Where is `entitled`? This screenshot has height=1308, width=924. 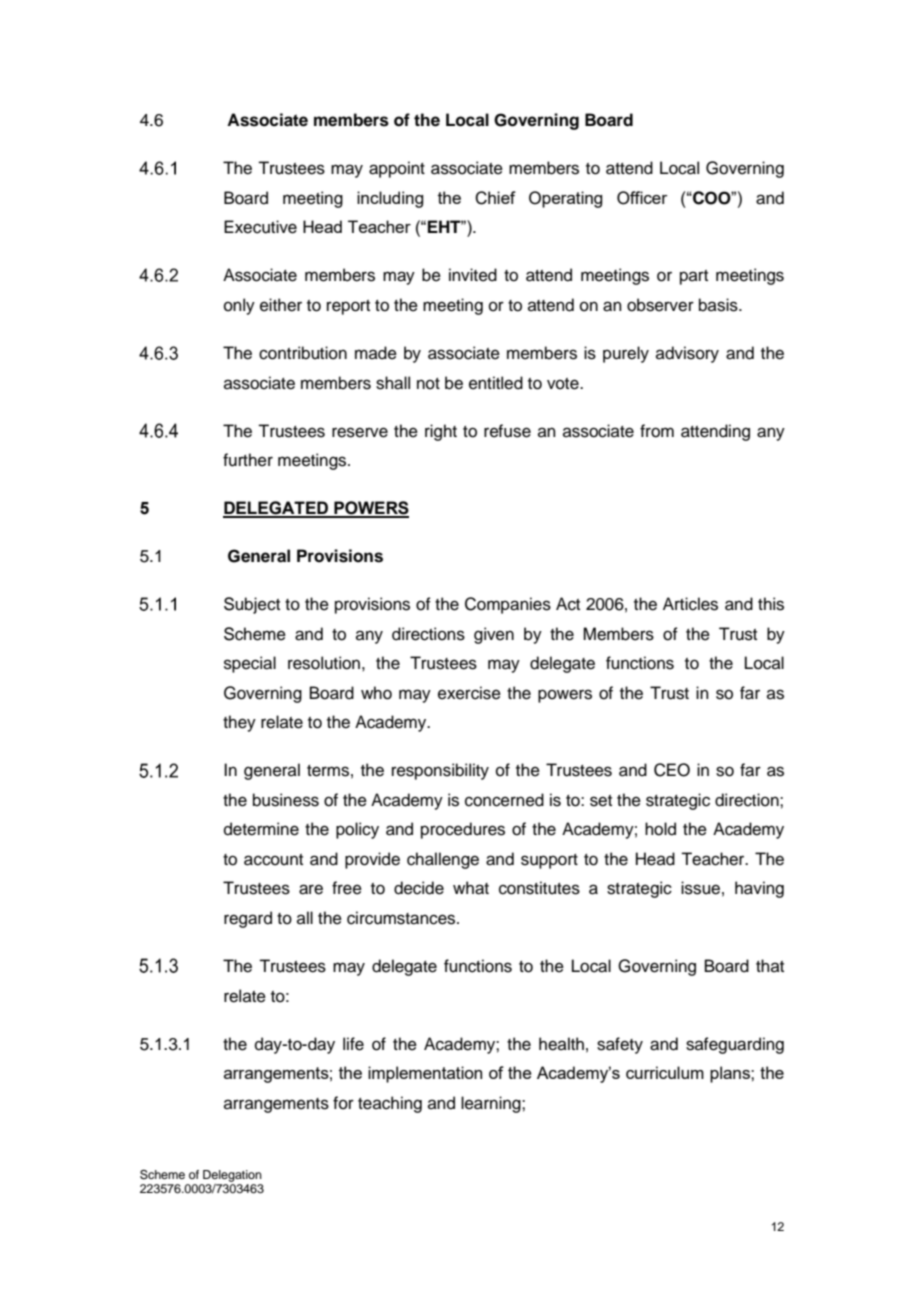
entitled is located at coordinates (496, 383).
